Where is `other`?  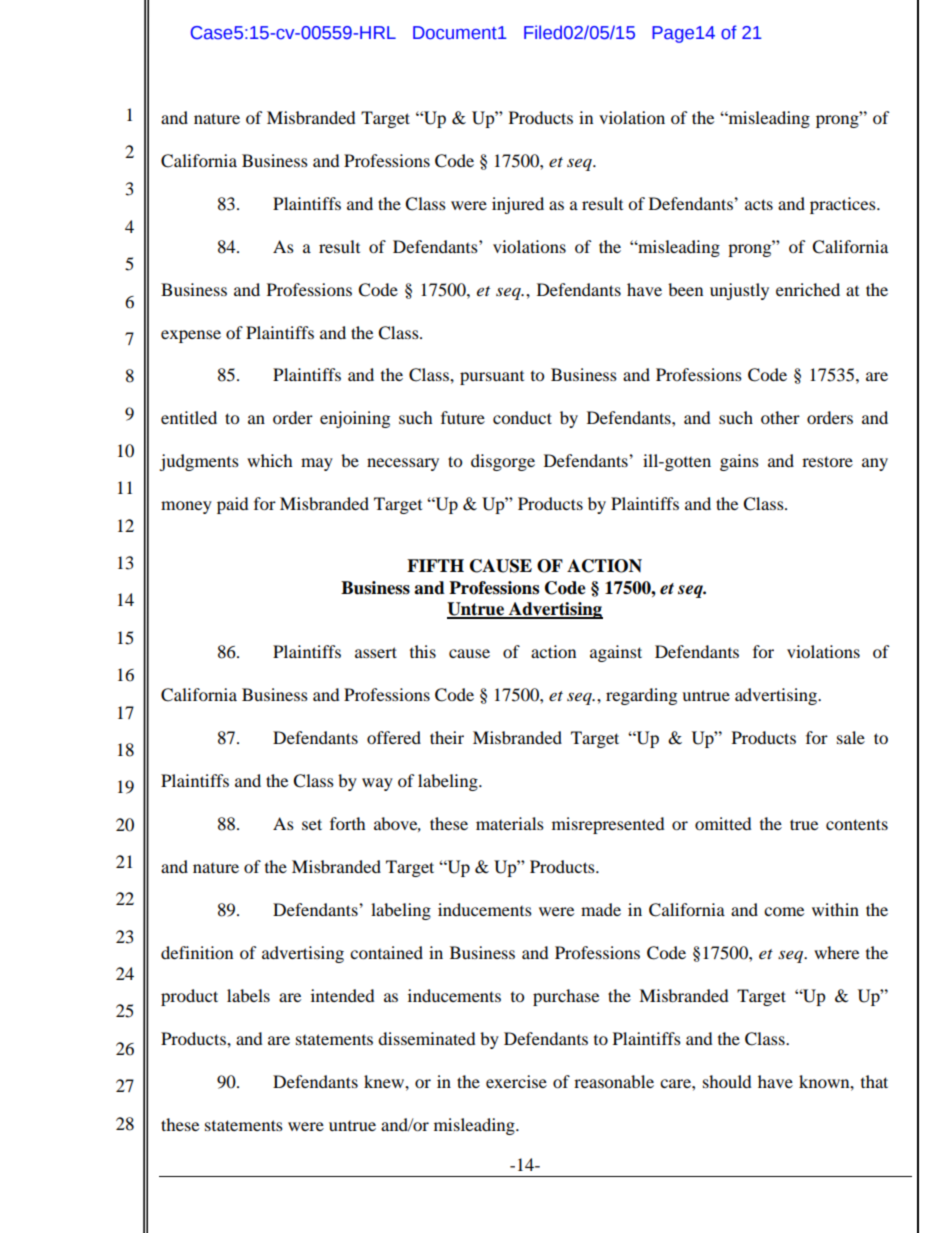 other is located at coordinates (780, 417).
